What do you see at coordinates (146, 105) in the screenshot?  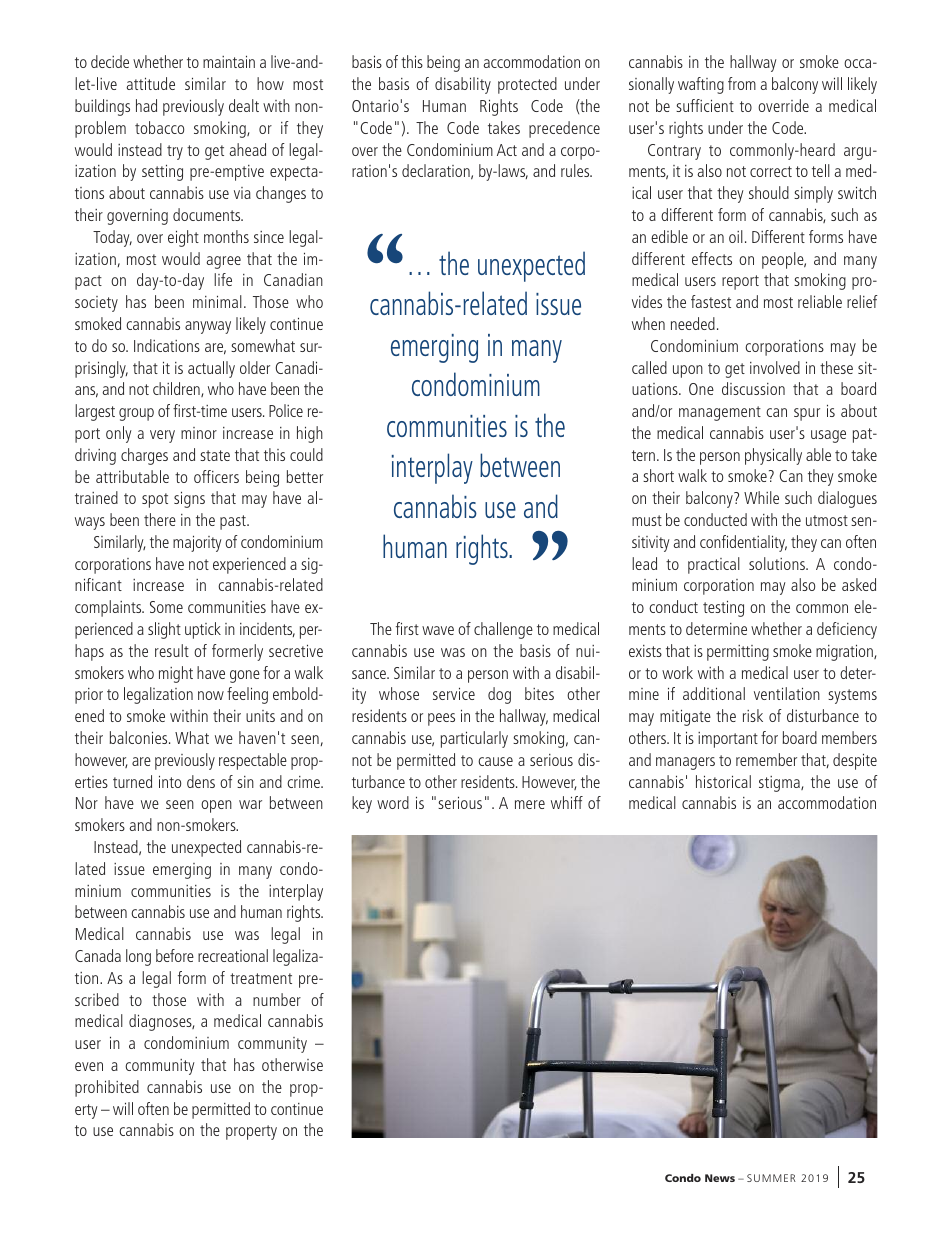 I see `had` at bounding box center [146, 105].
